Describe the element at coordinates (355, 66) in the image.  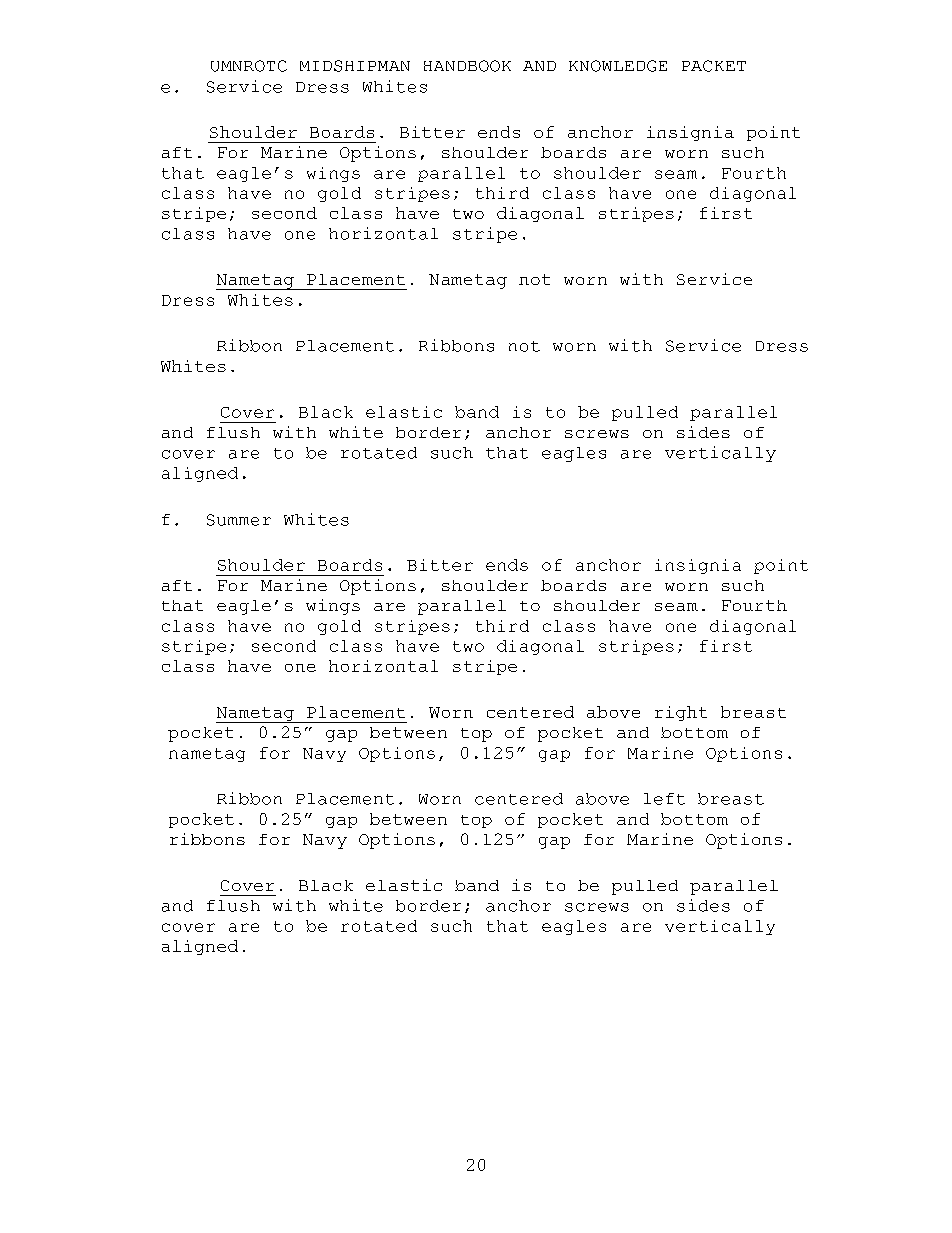
I see `MIDSHIPMAN` at that location.
